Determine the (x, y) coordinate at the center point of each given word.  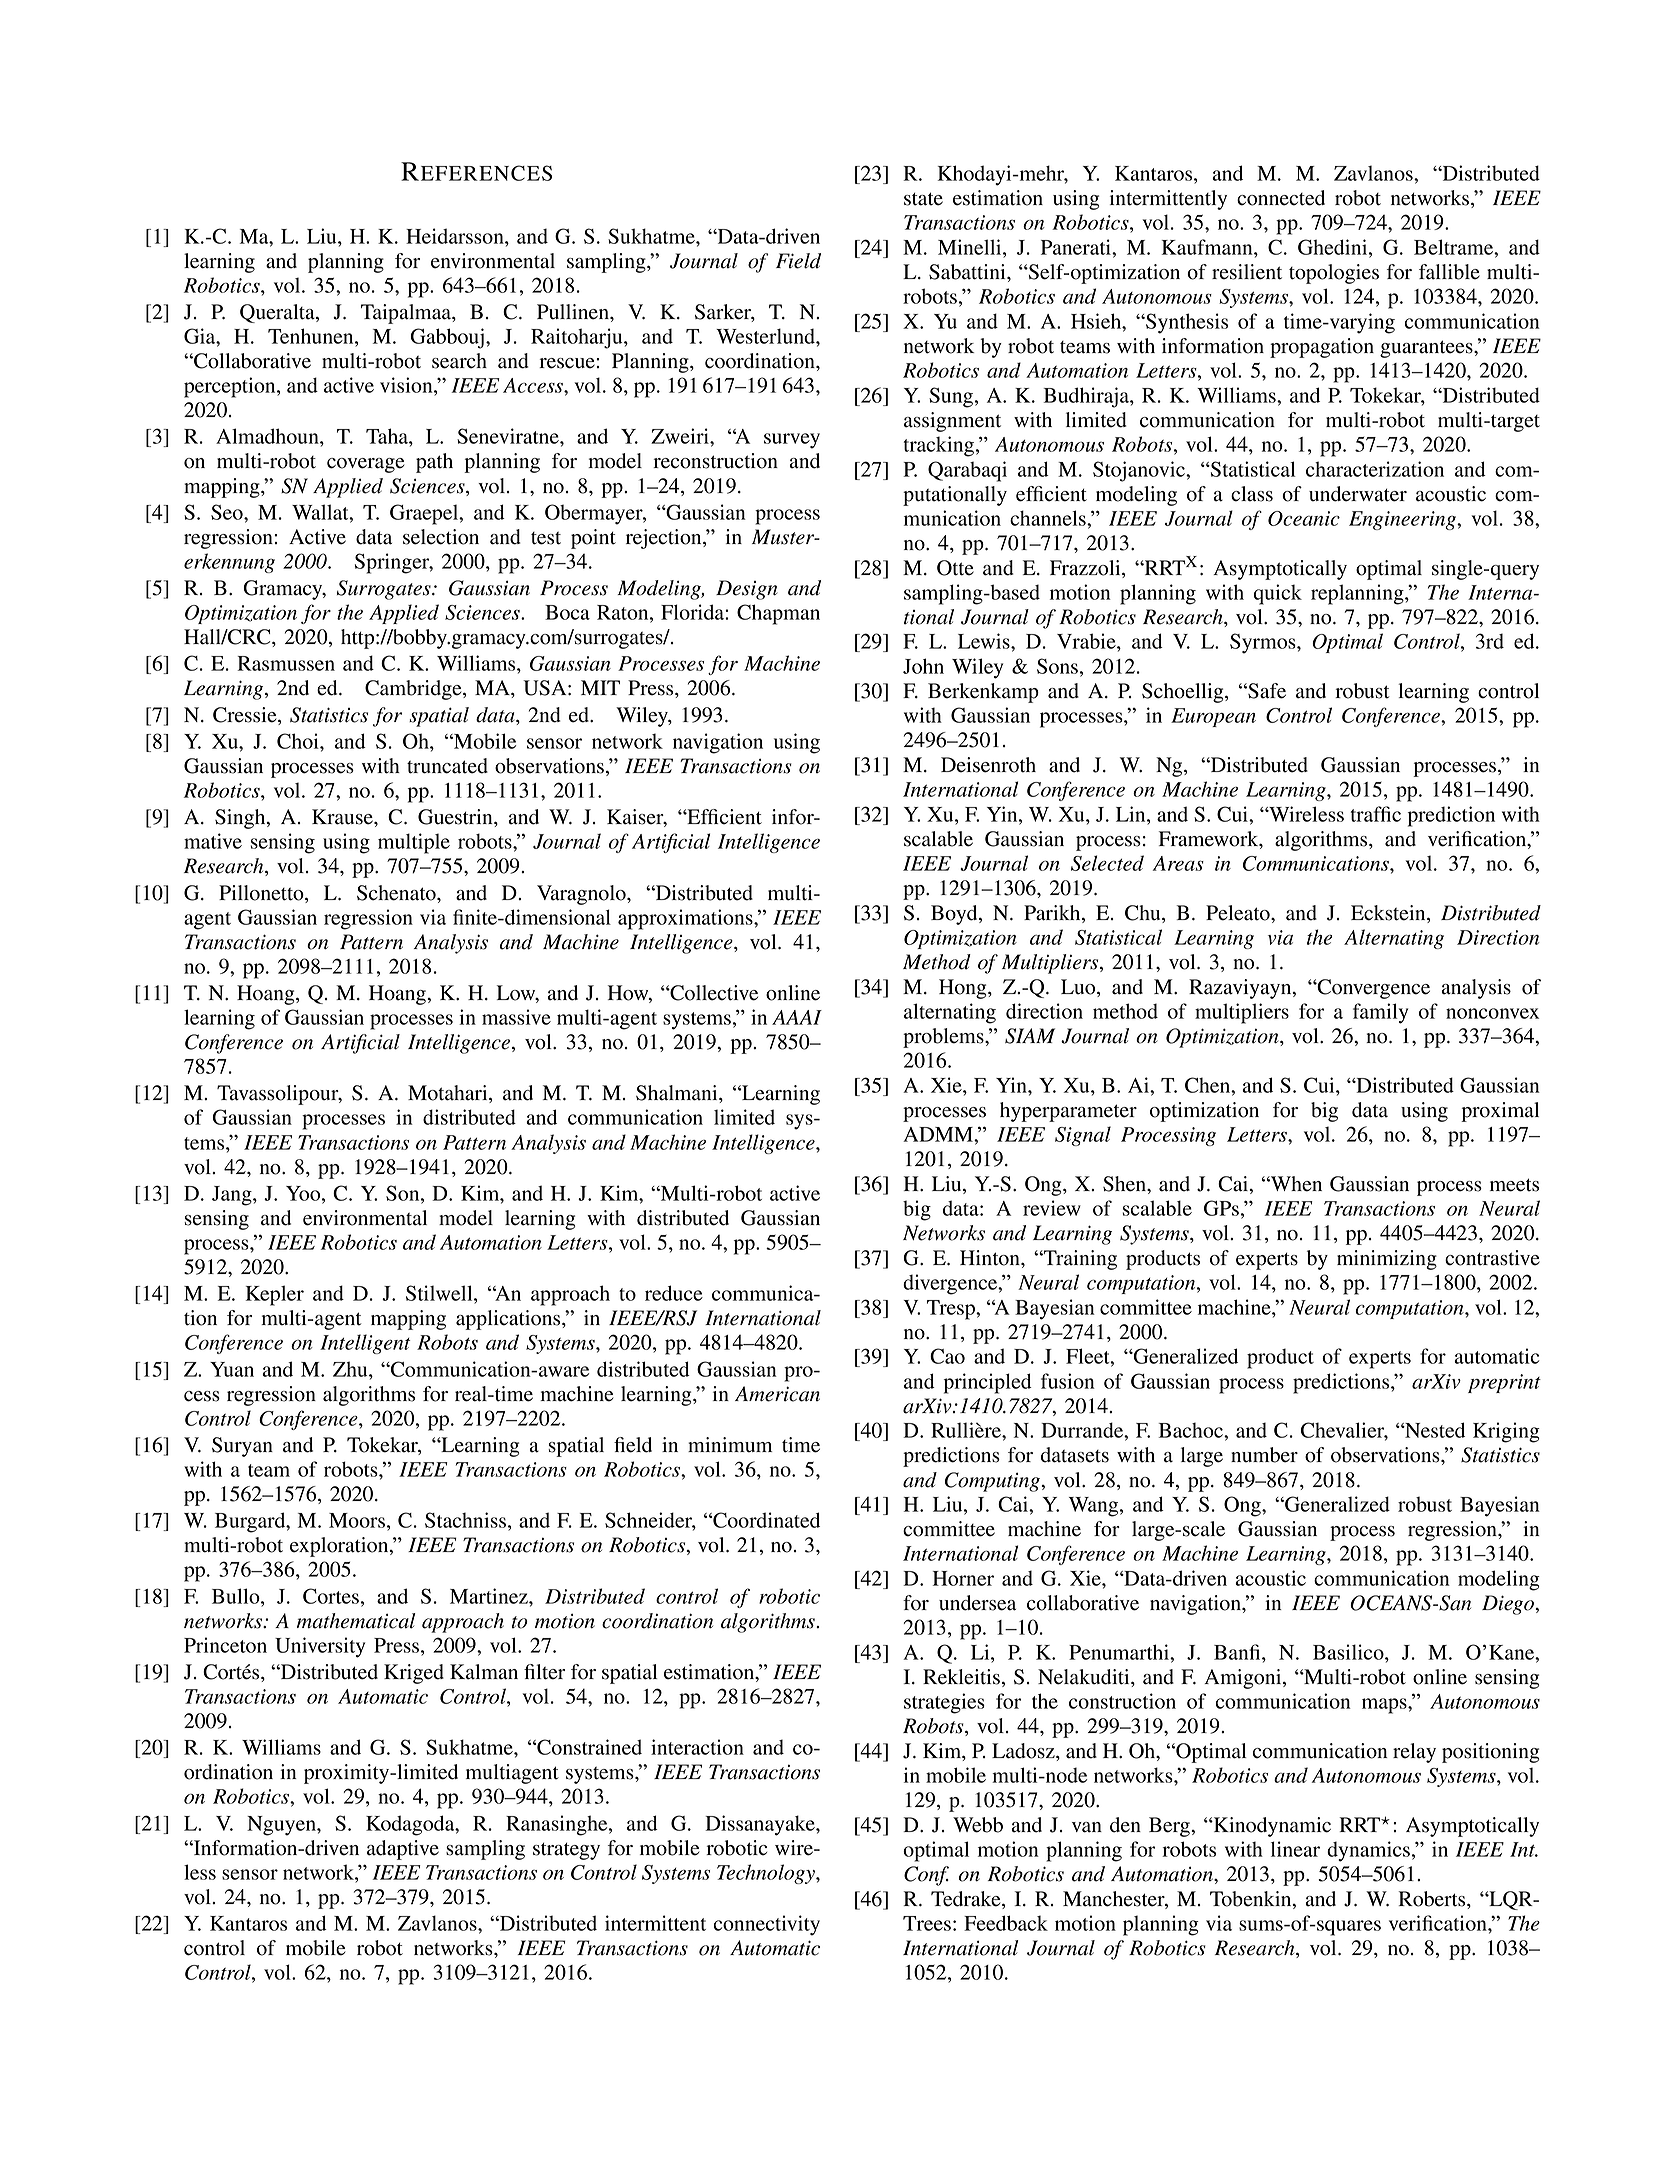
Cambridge (414, 690)
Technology (767, 1874)
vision (407, 385)
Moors (357, 1520)
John (923, 666)
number (1264, 1455)
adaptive (403, 1850)
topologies (1334, 274)
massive (516, 1017)
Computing (993, 1482)
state (923, 199)
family (1380, 1013)
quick (1278, 594)
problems (944, 1038)
